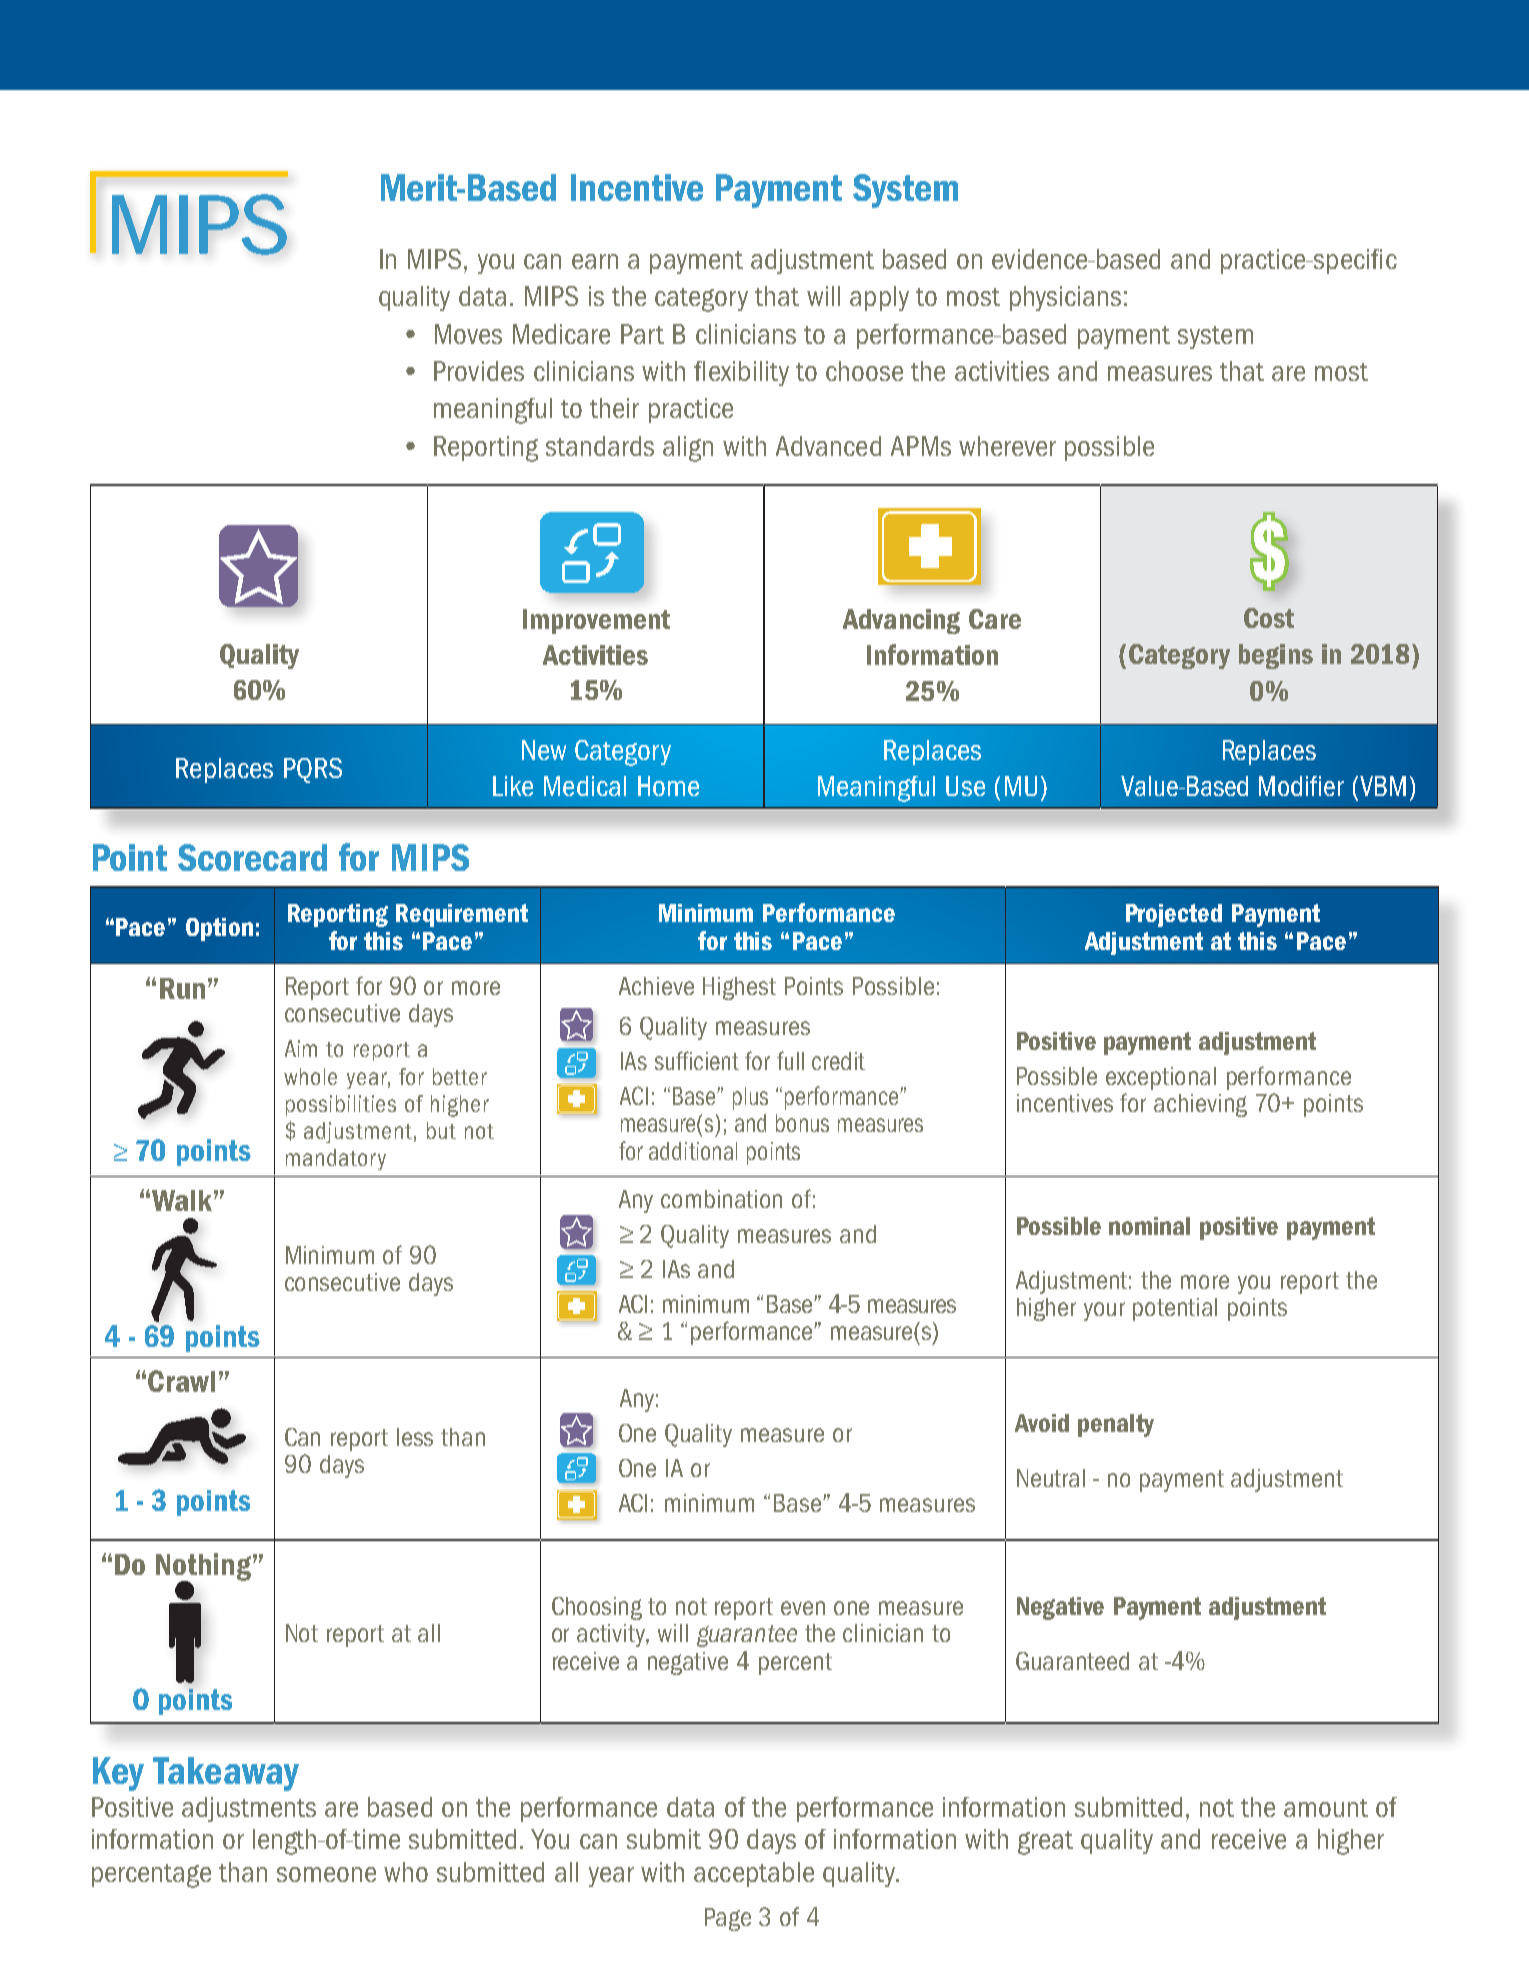  Describe the element at coordinates (642, 334) in the screenshot. I see `Part` at that location.
